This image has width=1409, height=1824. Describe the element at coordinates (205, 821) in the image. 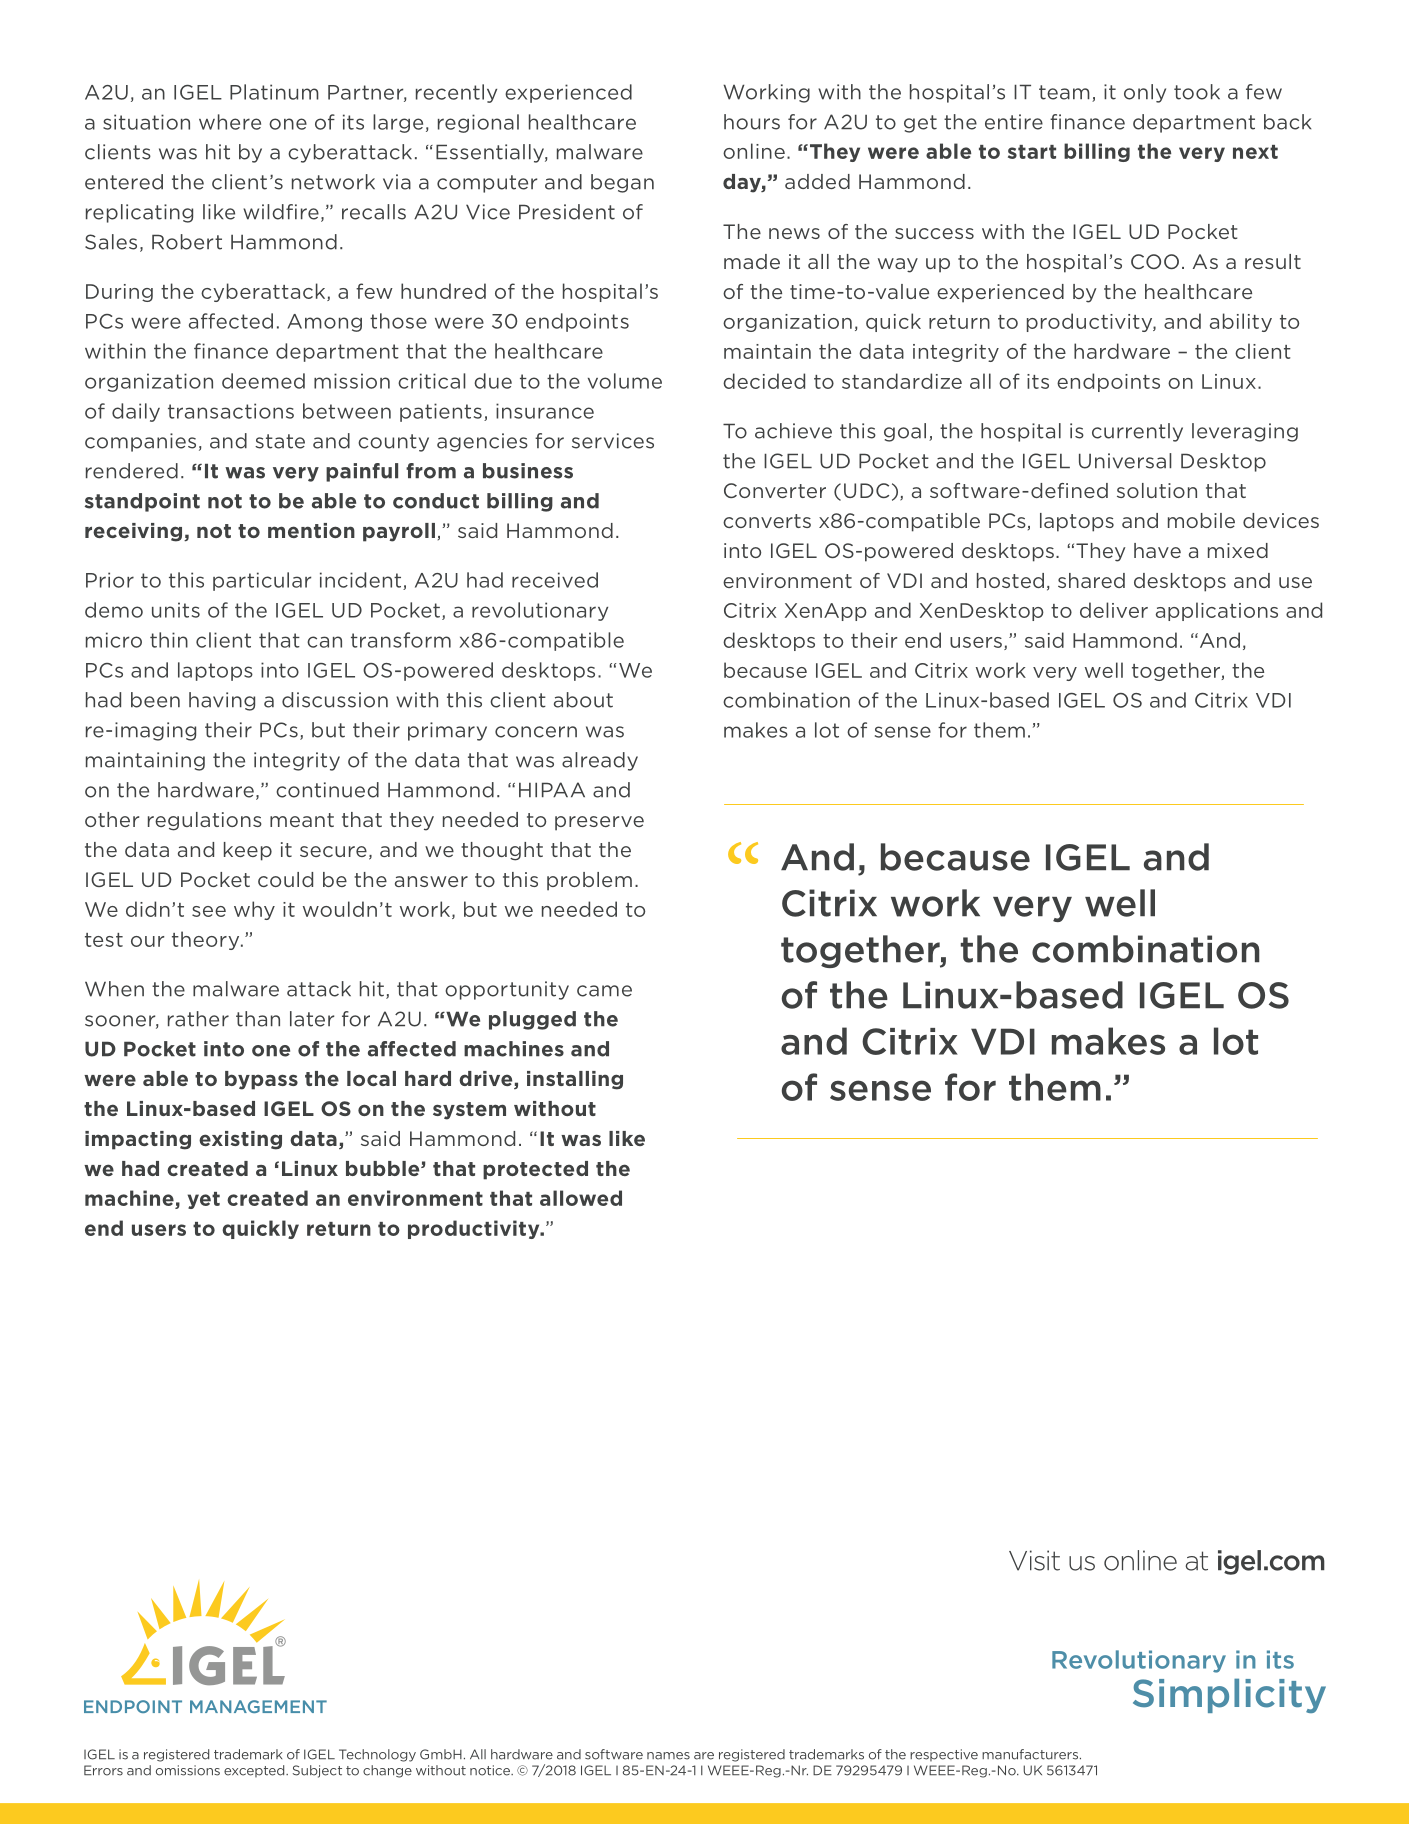

I see `regulations` at that location.
